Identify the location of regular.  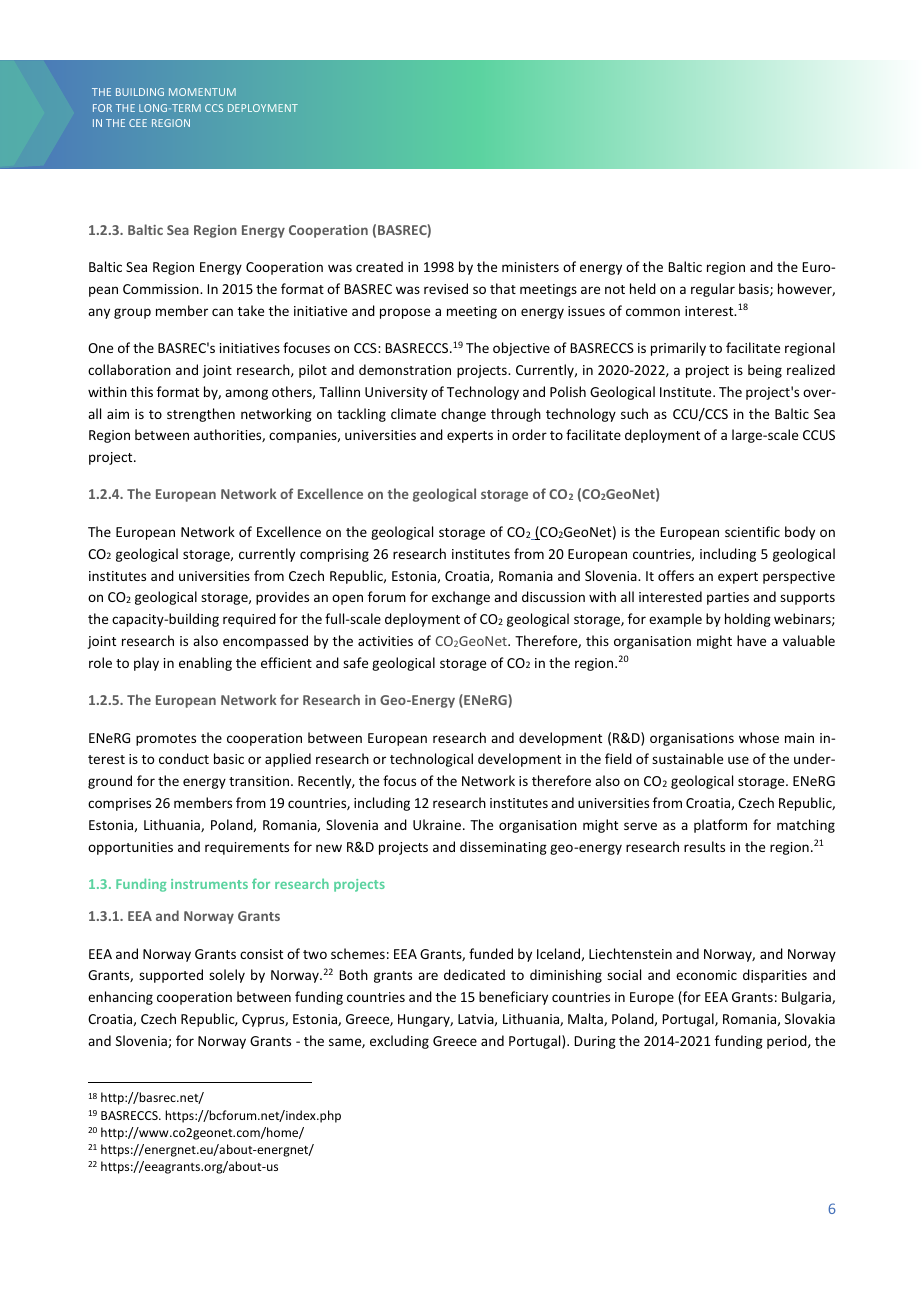
(713, 290).
